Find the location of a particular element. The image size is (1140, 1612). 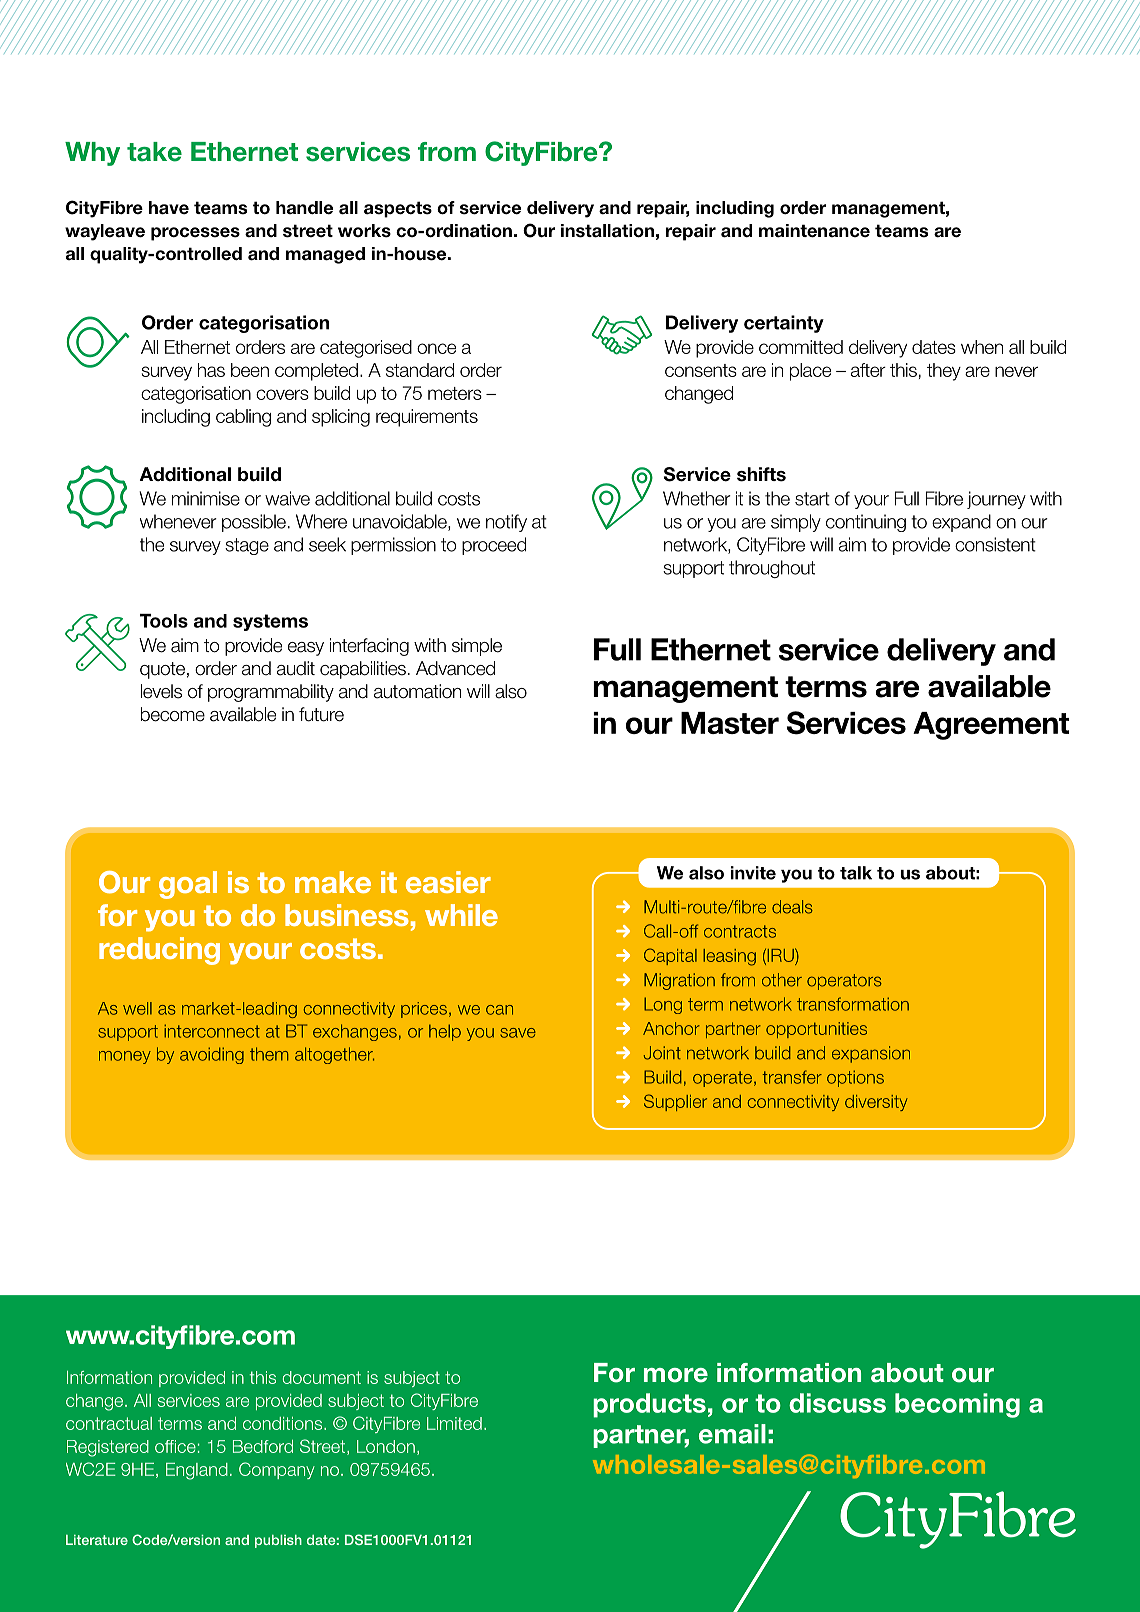

talk is located at coordinates (856, 873).
